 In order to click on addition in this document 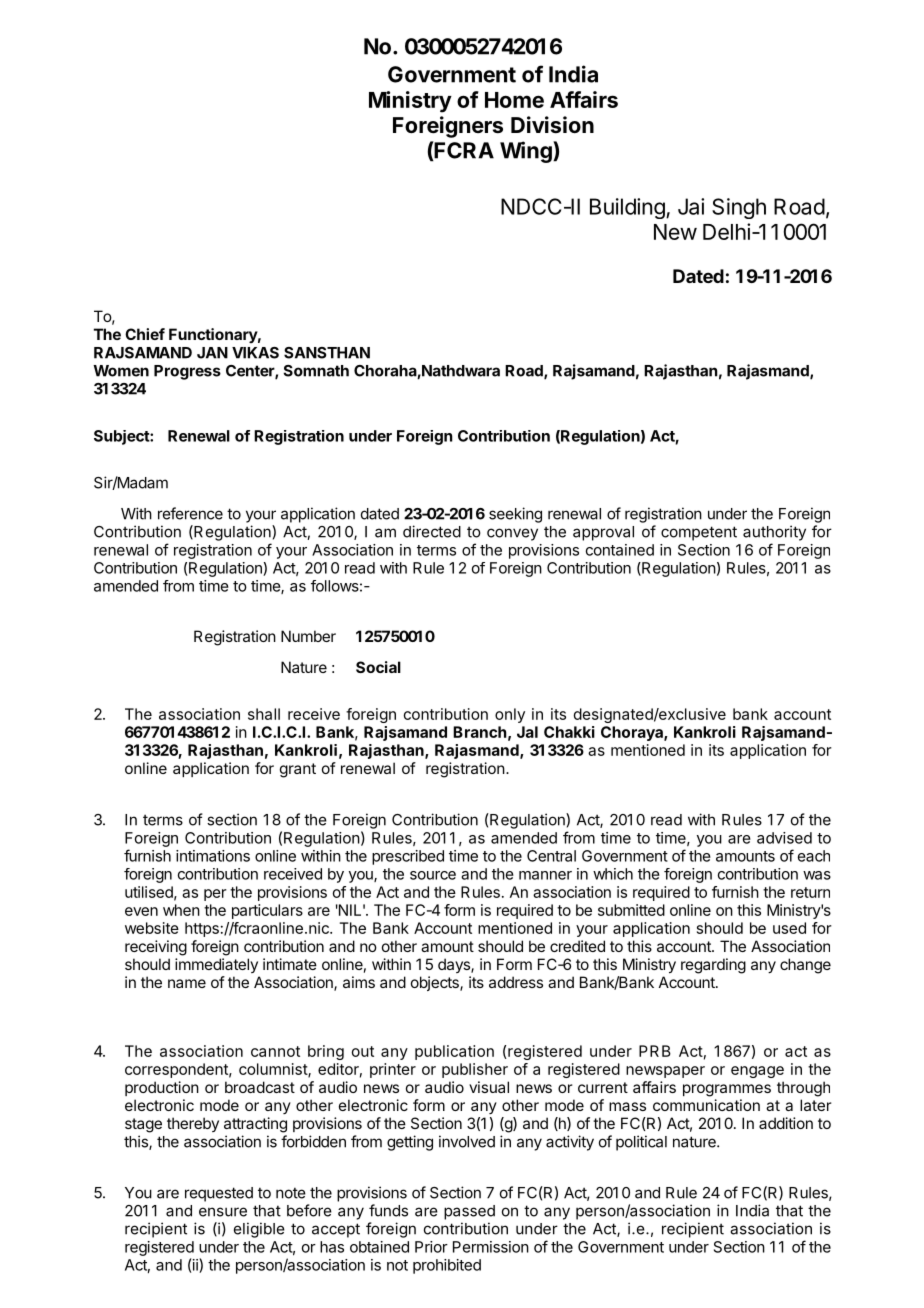, I will do `click(786, 1123)`.
